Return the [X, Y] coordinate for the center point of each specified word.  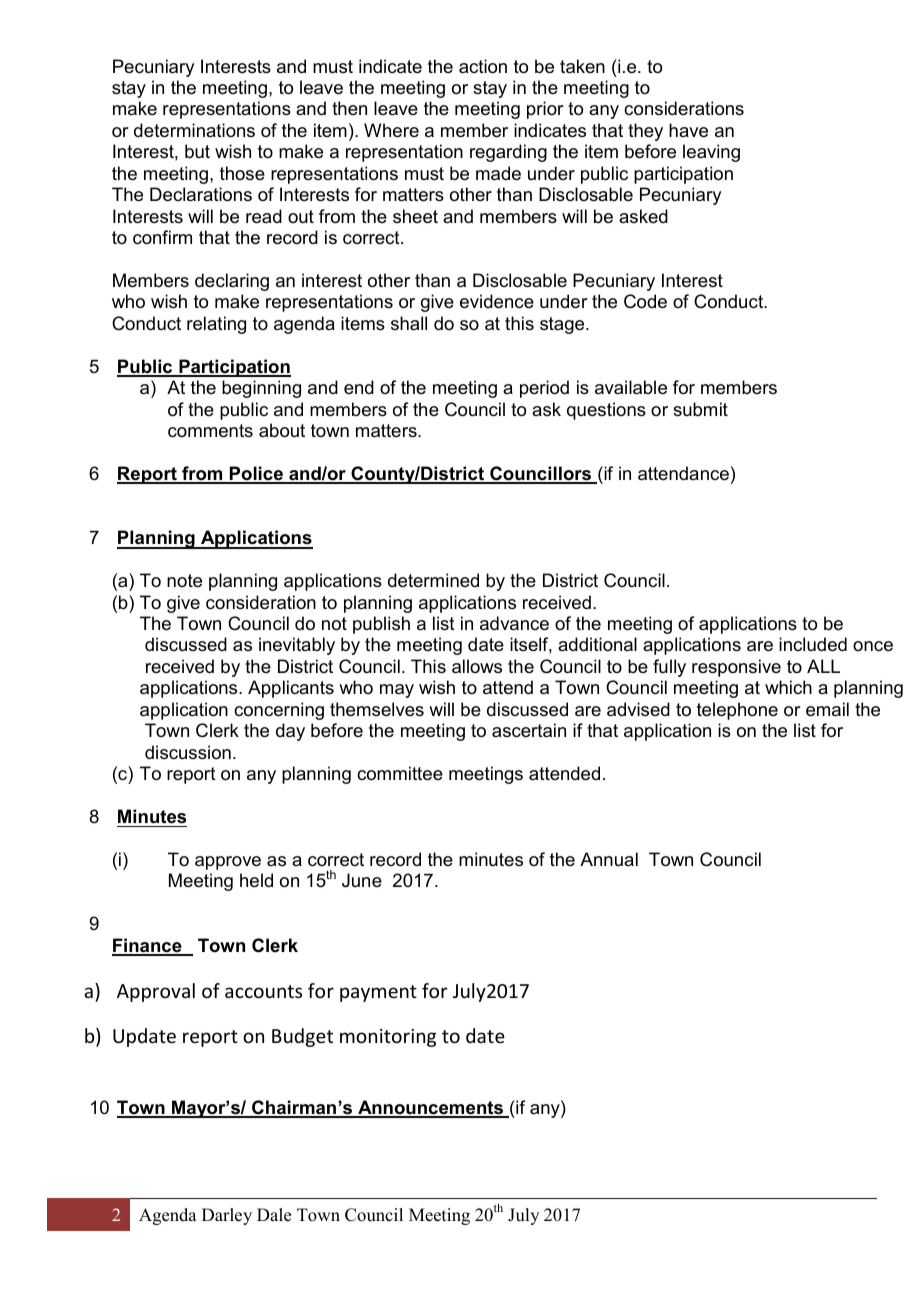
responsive [736, 668]
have [688, 130]
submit [700, 409]
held [256, 880]
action [483, 66]
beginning [261, 389]
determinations [194, 130]
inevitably [297, 646]
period [544, 389]
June [362, 880]
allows [477, 666]
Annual [609, 859]
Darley [227, 1216]
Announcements [431, 1108]
